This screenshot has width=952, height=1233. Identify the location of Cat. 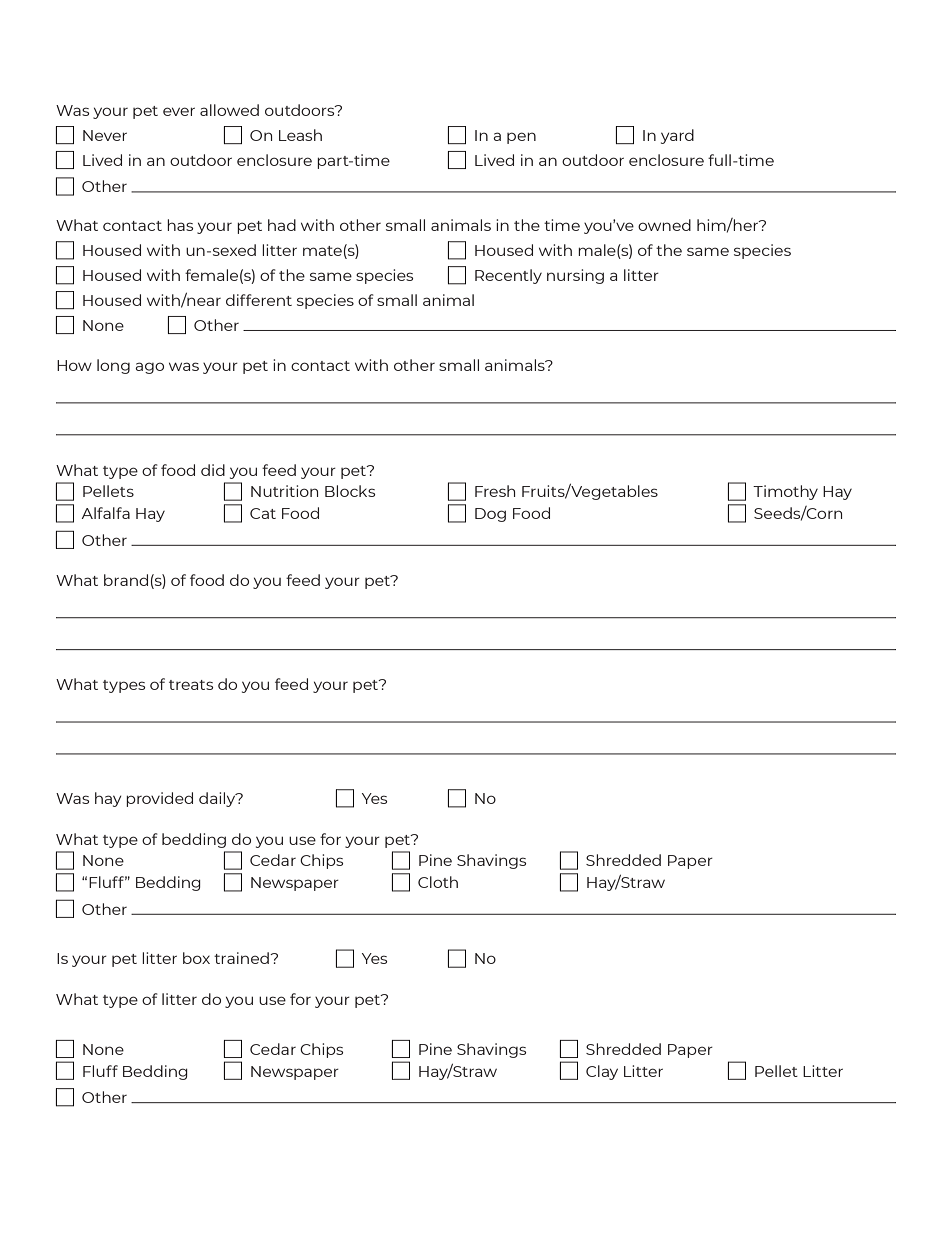
(263, 513).
